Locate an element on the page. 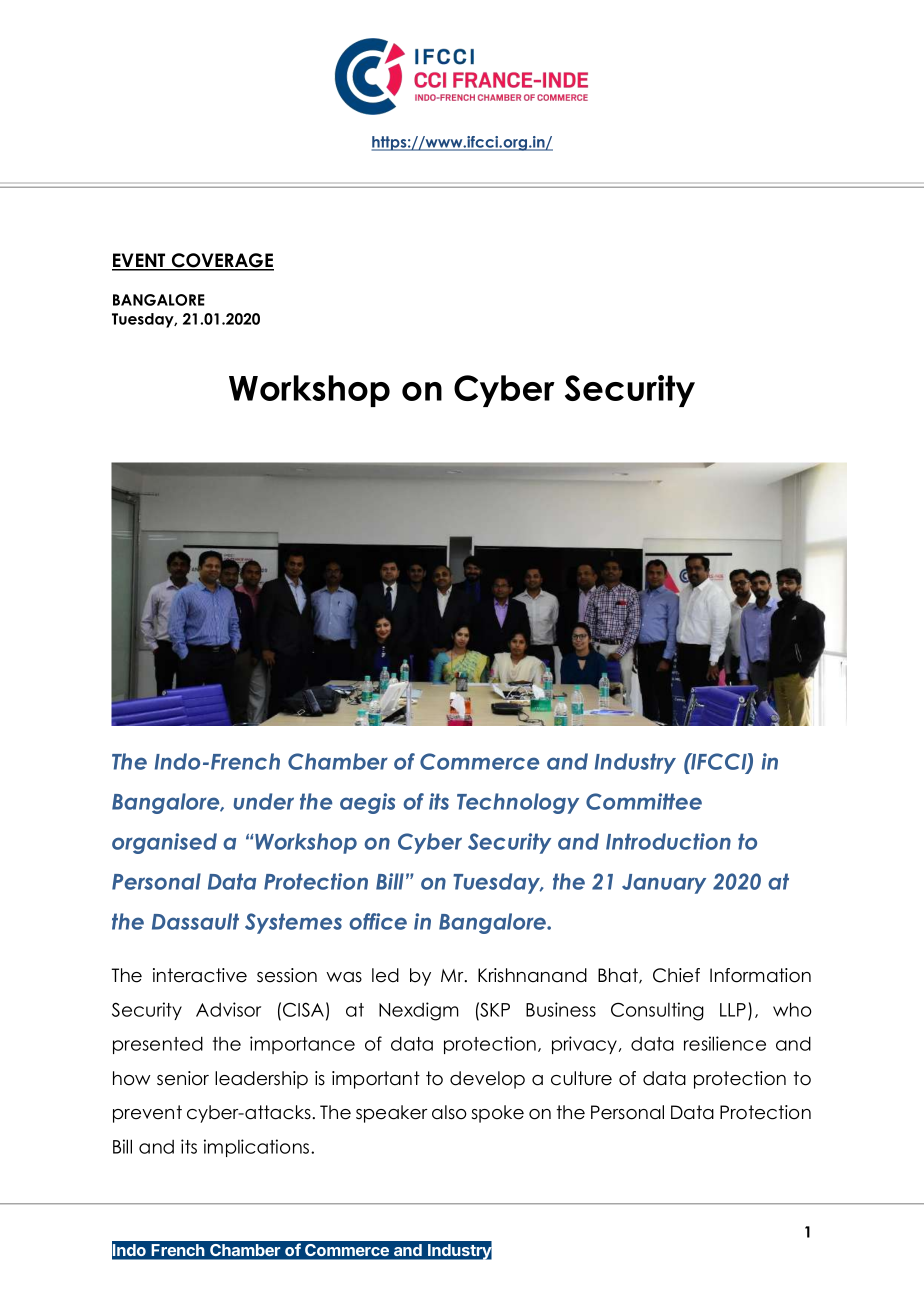 The width and height of the document is (924, 1308). COVERAGE is located at coordinates (221, 261).
